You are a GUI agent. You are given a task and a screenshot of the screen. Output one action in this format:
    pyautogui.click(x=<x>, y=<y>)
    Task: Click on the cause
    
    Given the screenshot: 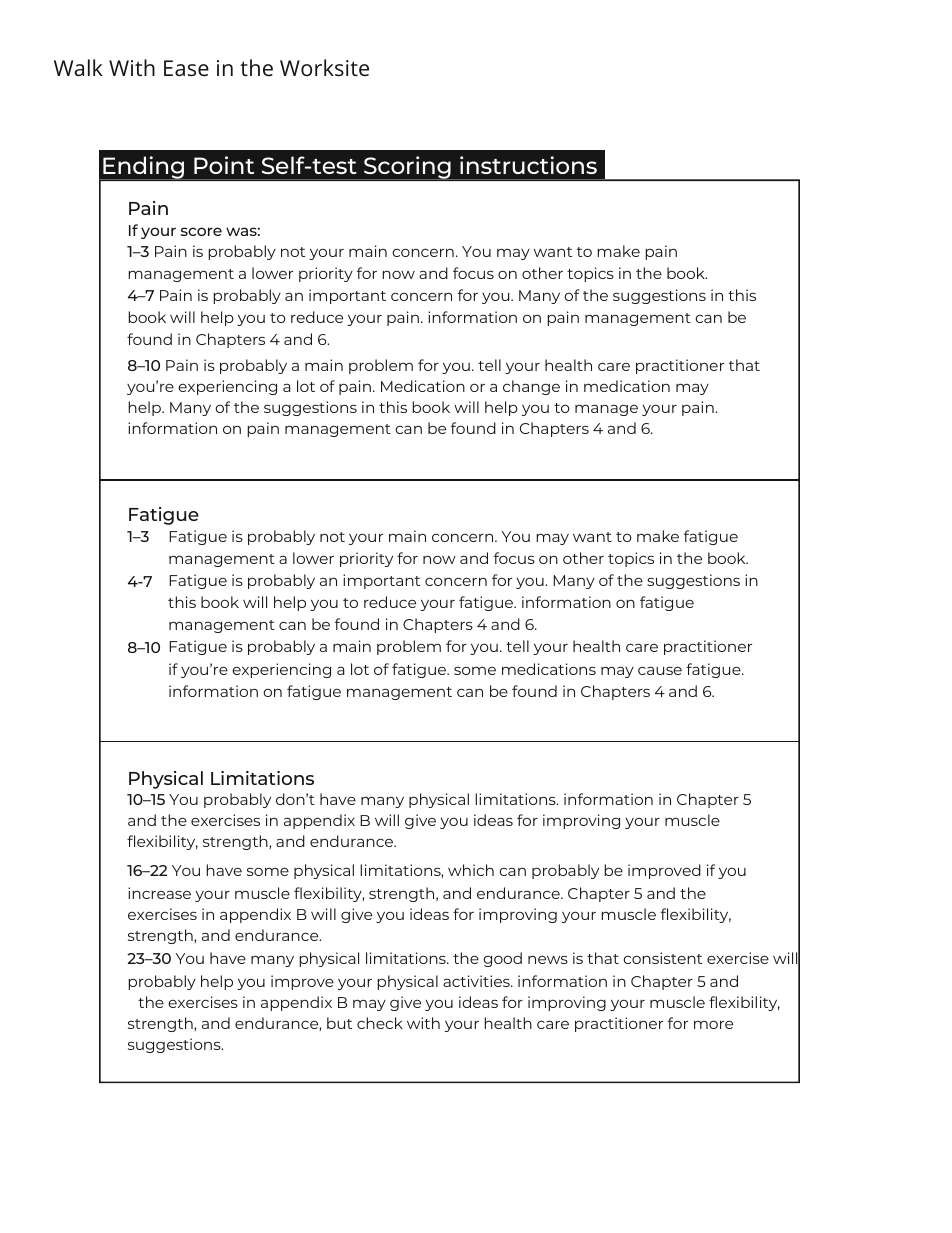 What is the action you would take?
    pyautogui.click(x=660, y=670)
